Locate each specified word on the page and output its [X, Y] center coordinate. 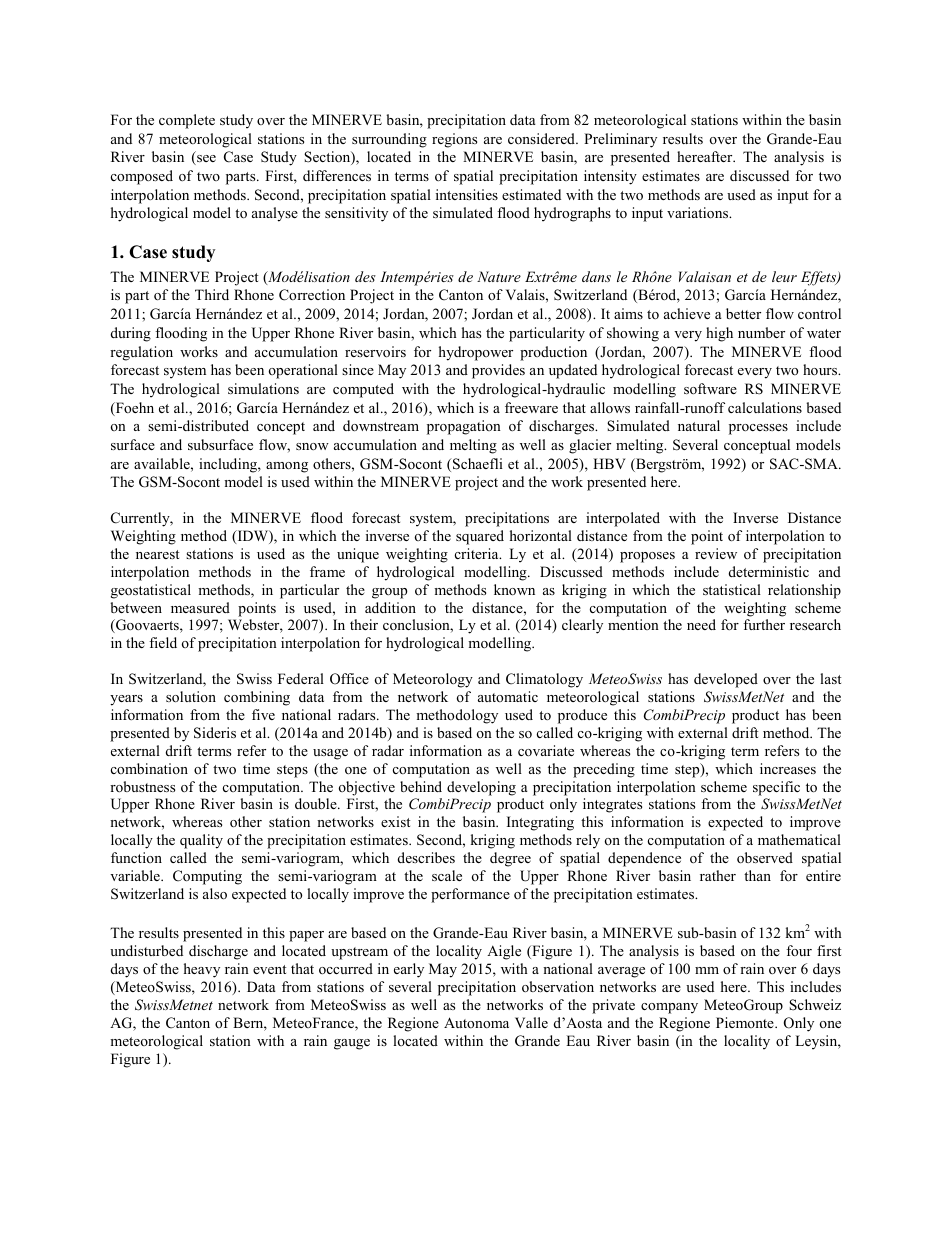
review [716, 553]
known [514, 589]
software [710, 388]
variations [699, 212]
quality [201, 841]
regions [454, 140]
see [205, 160]
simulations [263, 388]
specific [776, 788]
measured [200, 607]
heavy [202, 970]
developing [481, 788]
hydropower [476, 353]
